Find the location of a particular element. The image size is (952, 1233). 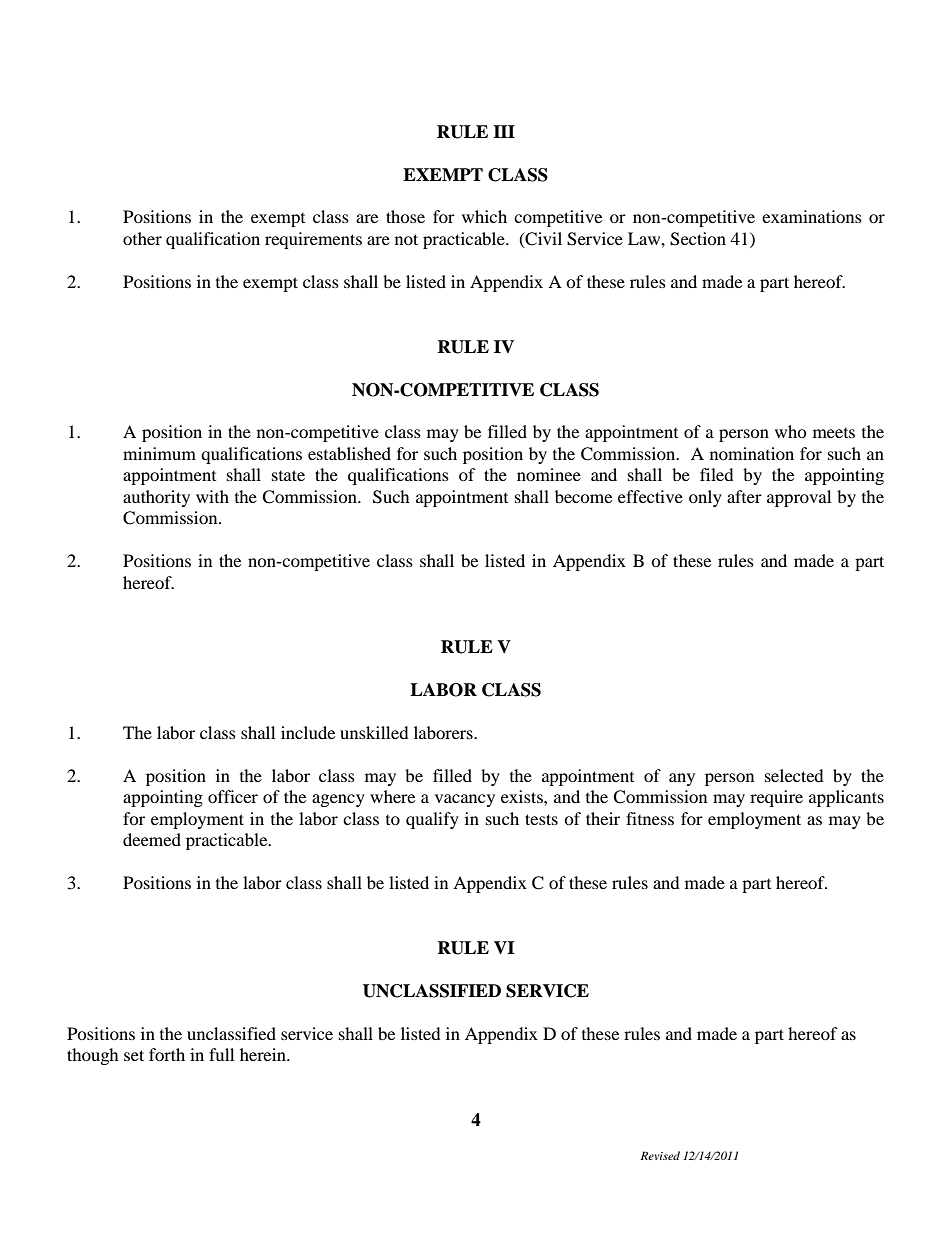

with is located at coordinates (212, 496).
